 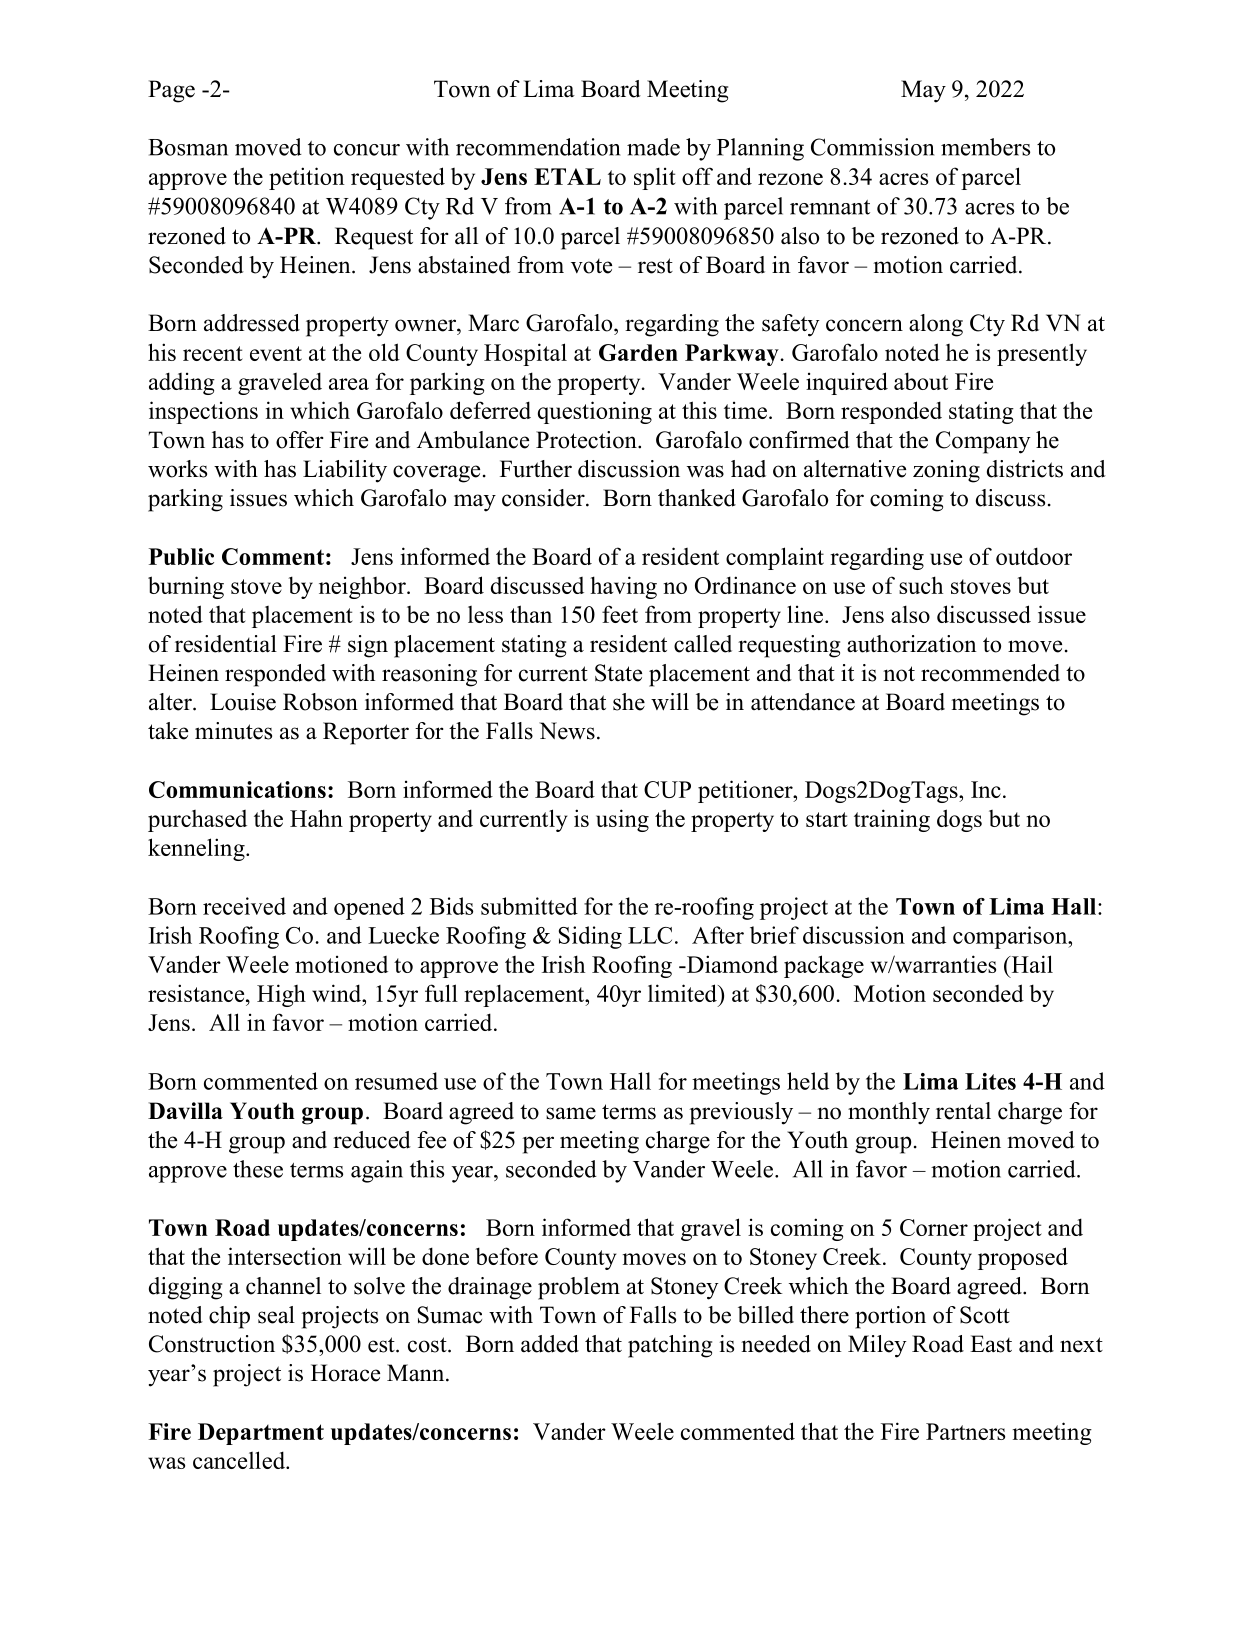 What do you see at coordinates (367, 150) in the screenshot?
I see `concur` at bounding box center [367, 150].
